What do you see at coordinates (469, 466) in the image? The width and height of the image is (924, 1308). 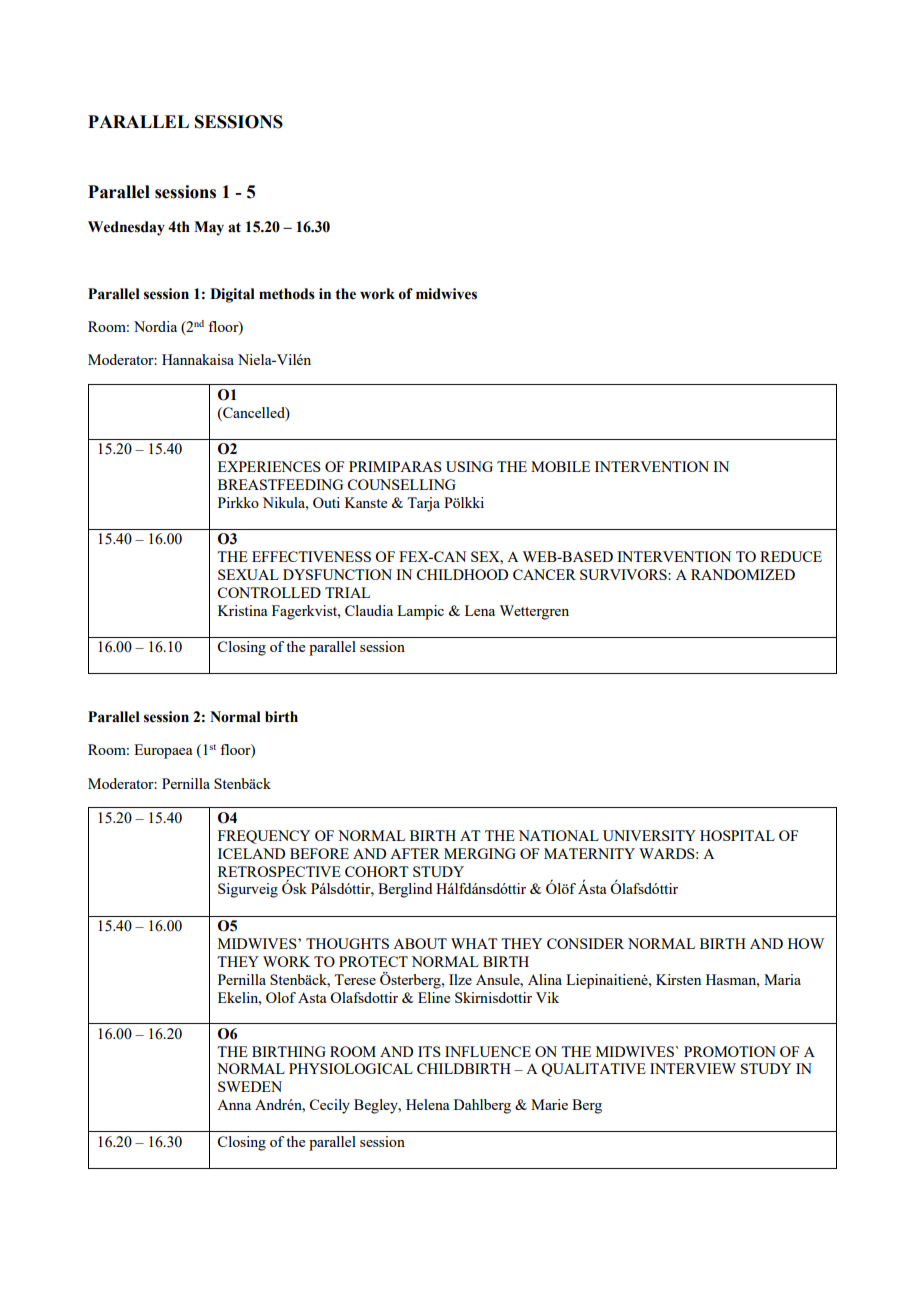 I see `USING` at bounding box center [469, 466].
